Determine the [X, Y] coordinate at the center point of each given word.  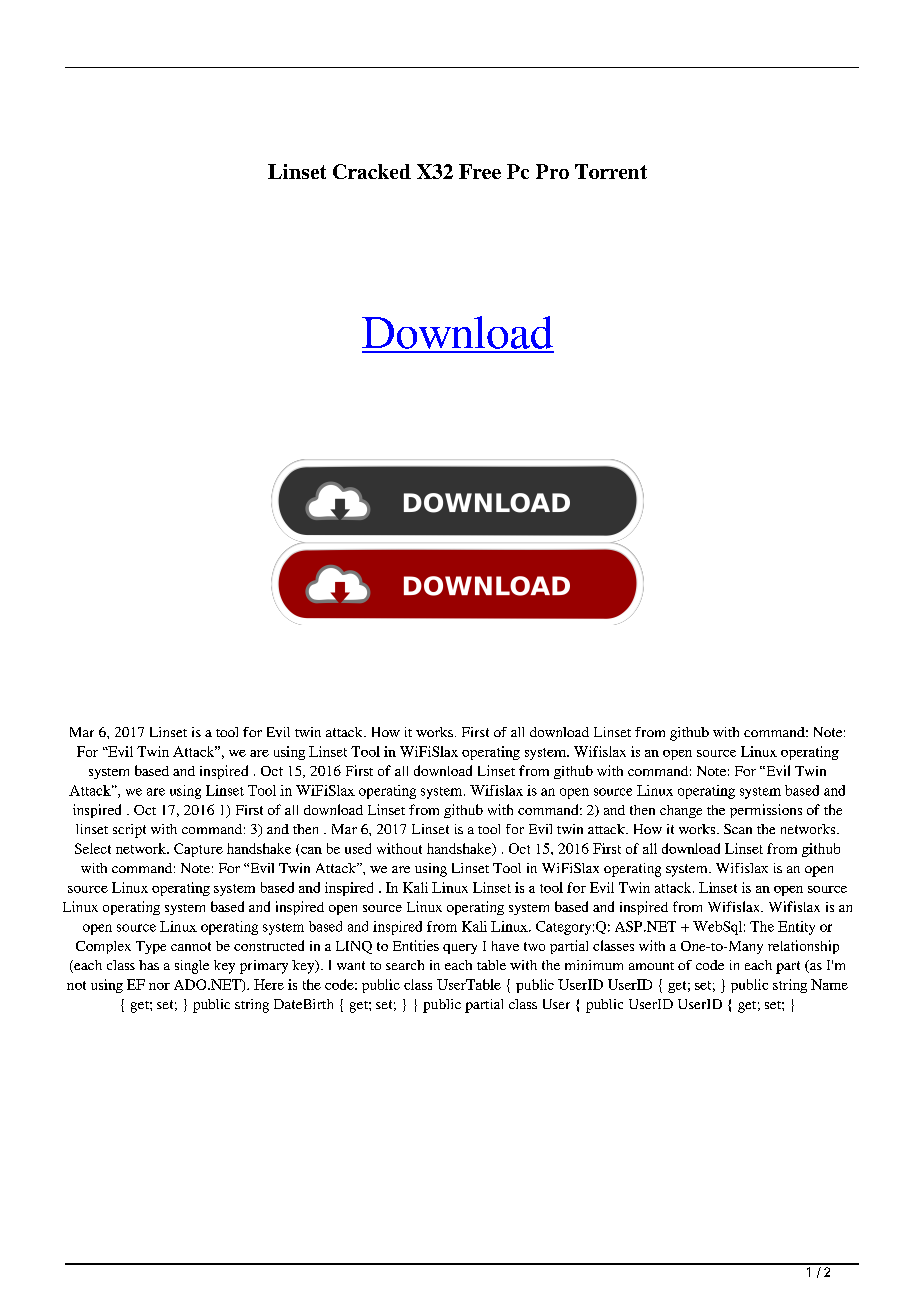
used [358, 848]
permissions [766, 811]
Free [480, 171]
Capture [198, 850]
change [681, 811]
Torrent [611, 171]
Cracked [372, 171]
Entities [416, 945]
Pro [552, 171]
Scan [738, 829]
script [129, 831]
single [192, 967]
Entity [796, 928]
